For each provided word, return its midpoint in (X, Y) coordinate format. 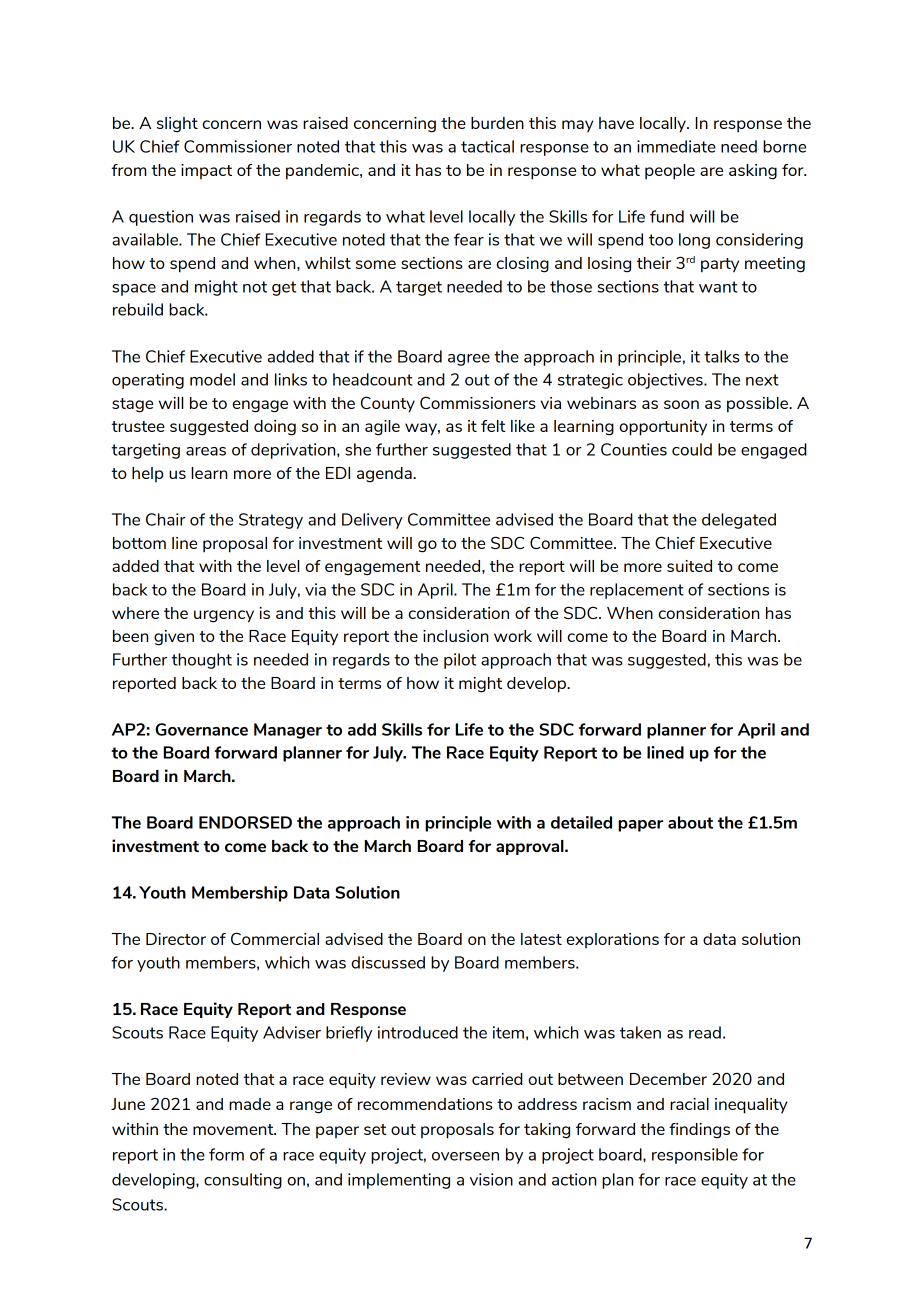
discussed (388, 962)
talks (722, 356)
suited (689, 566)
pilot (460, 661)
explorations (612, 940)
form (226, 1154)
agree (469, 360)
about (690, 822)
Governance (201, 729)
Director (176, 939)
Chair (166, 519)
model (212, 379)
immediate (676, 146)
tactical (487, 146)
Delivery (372, 521)
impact (206, 171)
